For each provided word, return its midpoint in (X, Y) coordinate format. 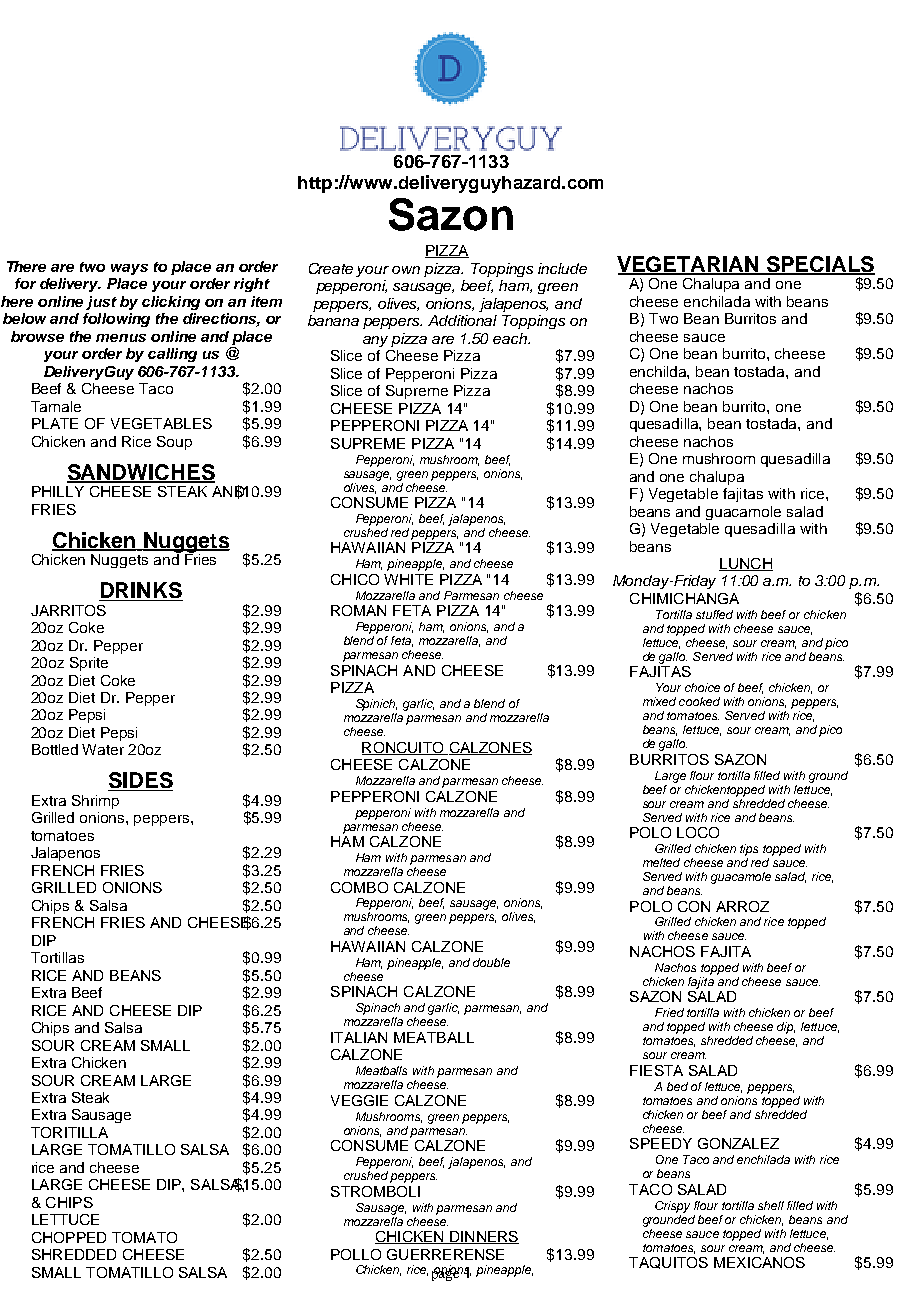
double (491, 962)
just (101, 303)
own (406, 270)
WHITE (408, 579)
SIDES (140, 781)
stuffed (714, 614)
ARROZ (742, 906)
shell (771, 1205)
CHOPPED (69, 1237)
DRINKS (141, 591)
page (447, 1274)
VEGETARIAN (689, 265)
